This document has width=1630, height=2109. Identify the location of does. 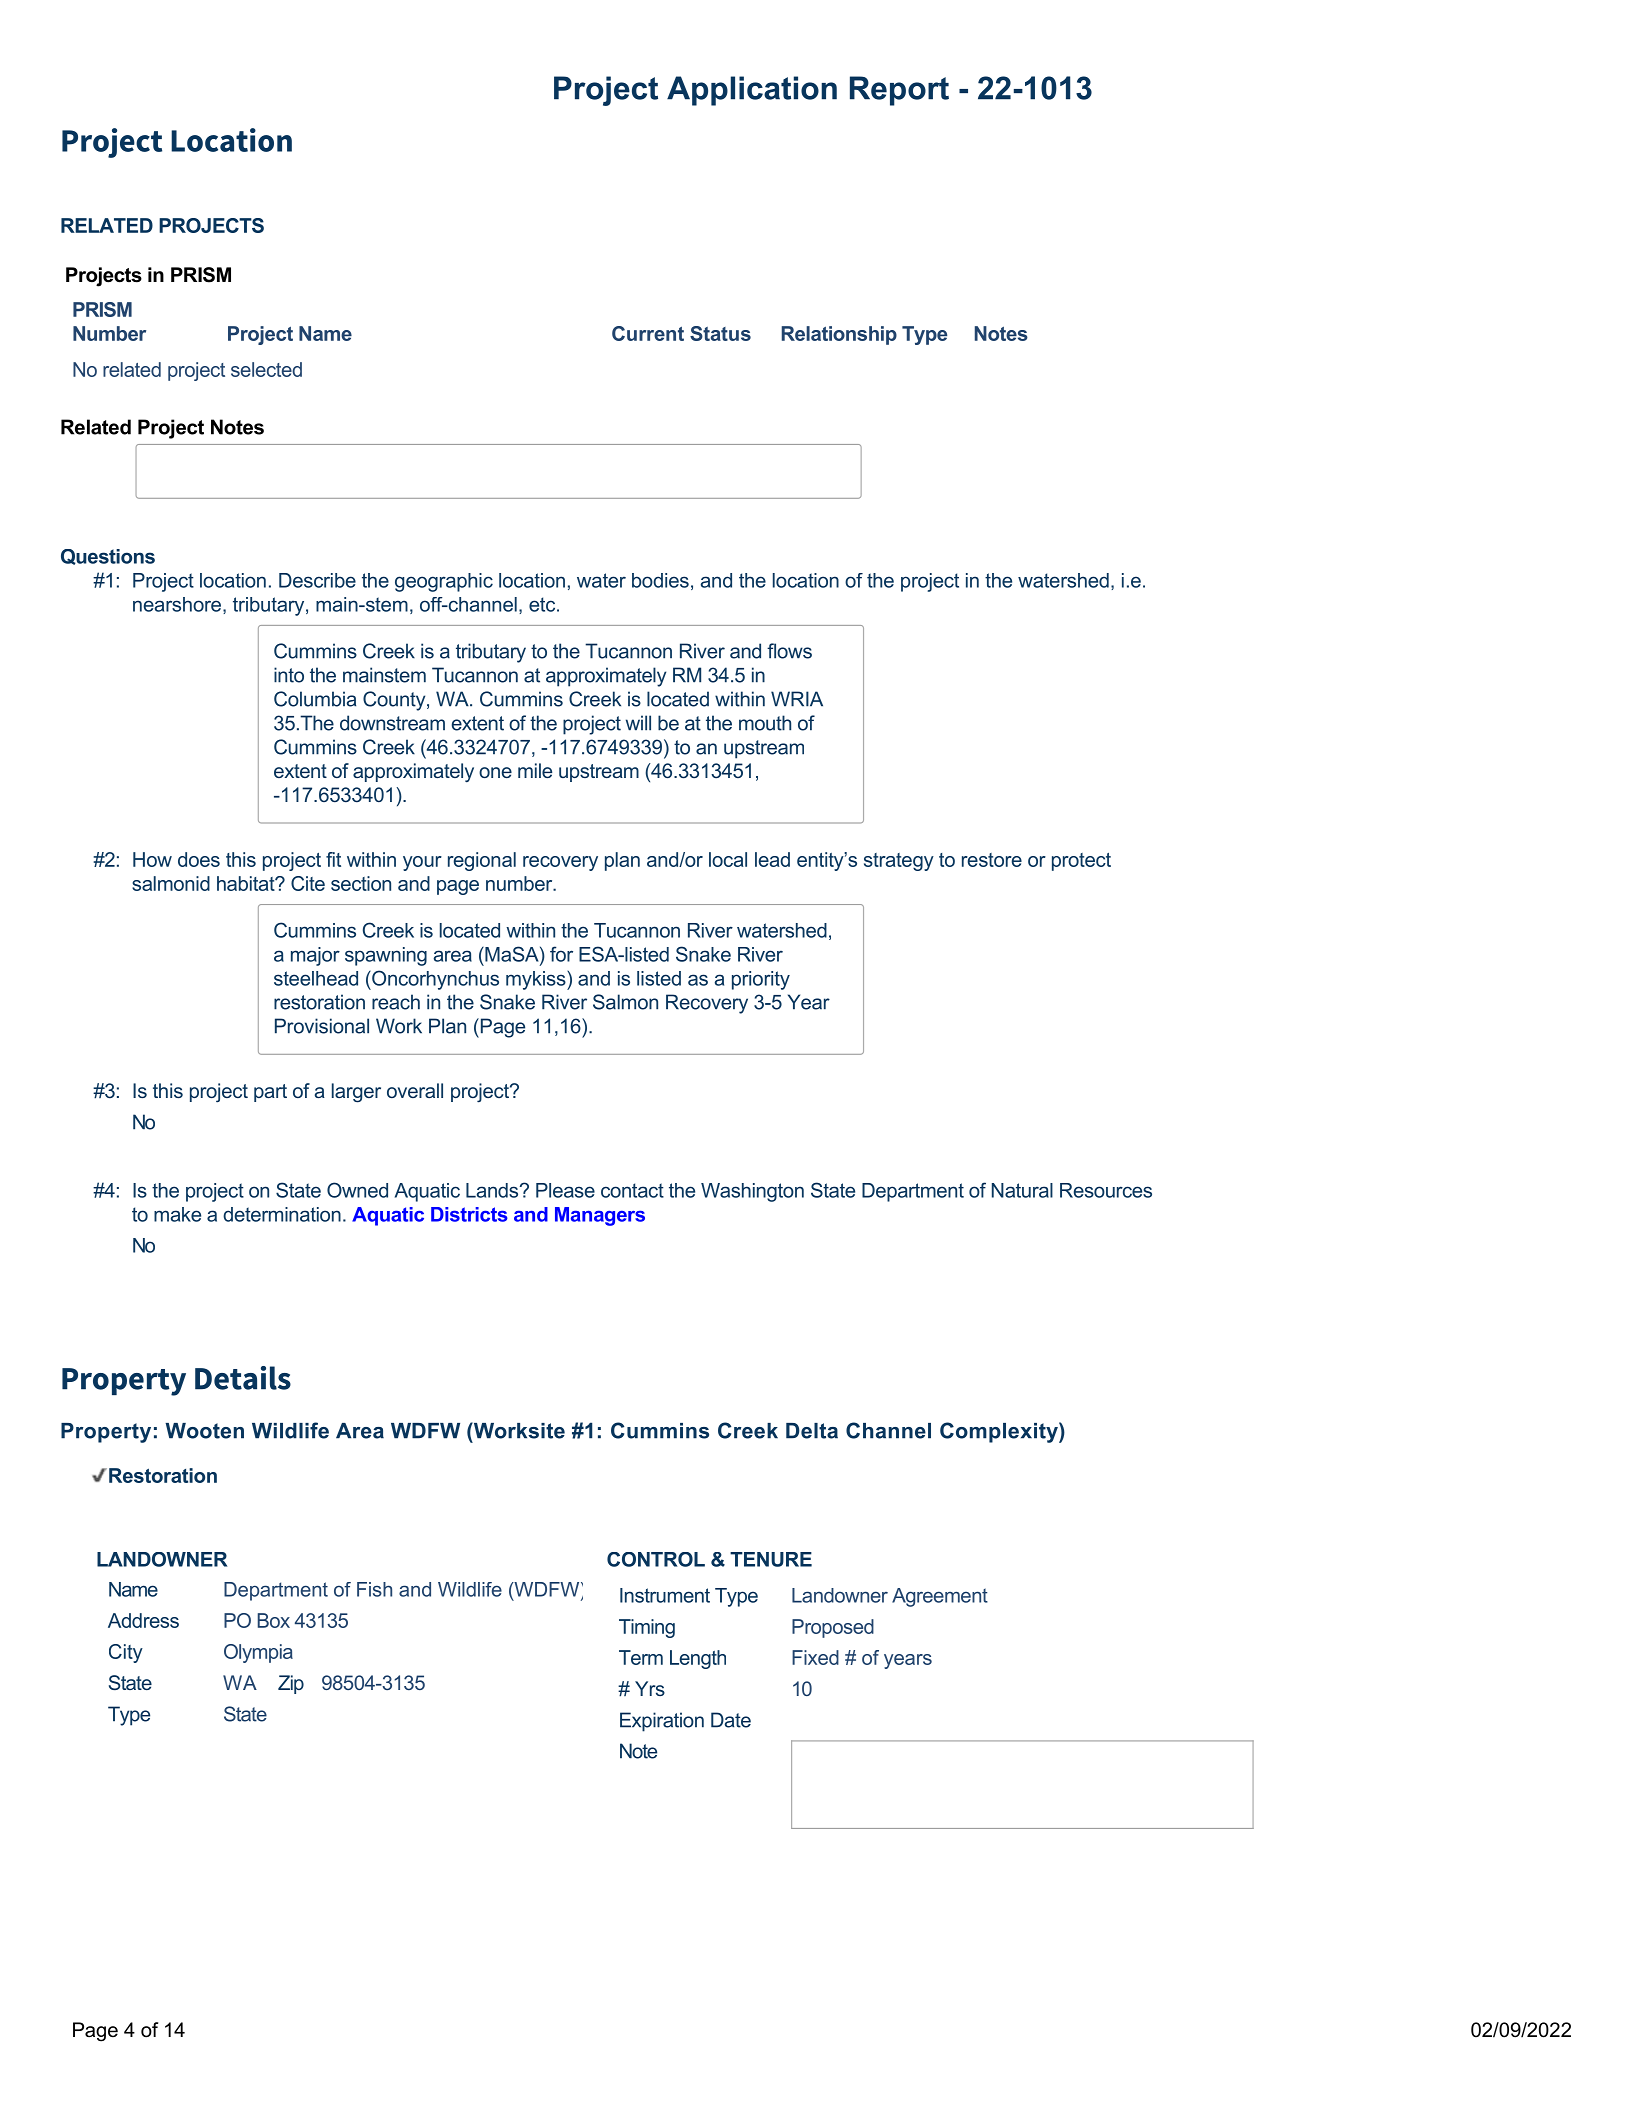
(199, 859).
